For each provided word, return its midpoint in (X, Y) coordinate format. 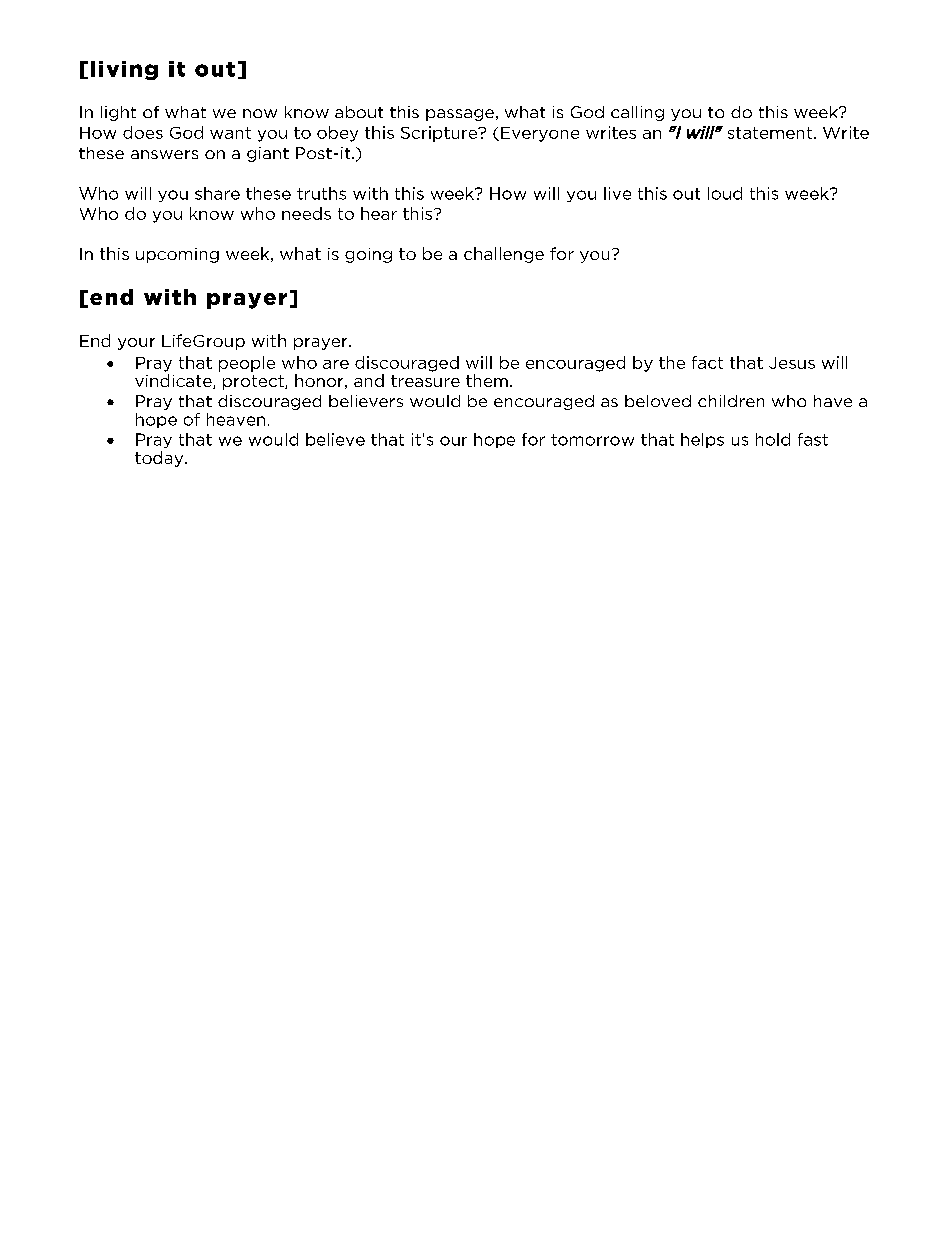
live (617, 193)
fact (707, 362)
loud (725, 193)
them (487, 380)
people (247, 364)
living (124, 70)
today (160, 459)
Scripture (440, 134)
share (217, 193)
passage (460, 115)
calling (637, 113)
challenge (504, 255)
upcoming (177, 255)
